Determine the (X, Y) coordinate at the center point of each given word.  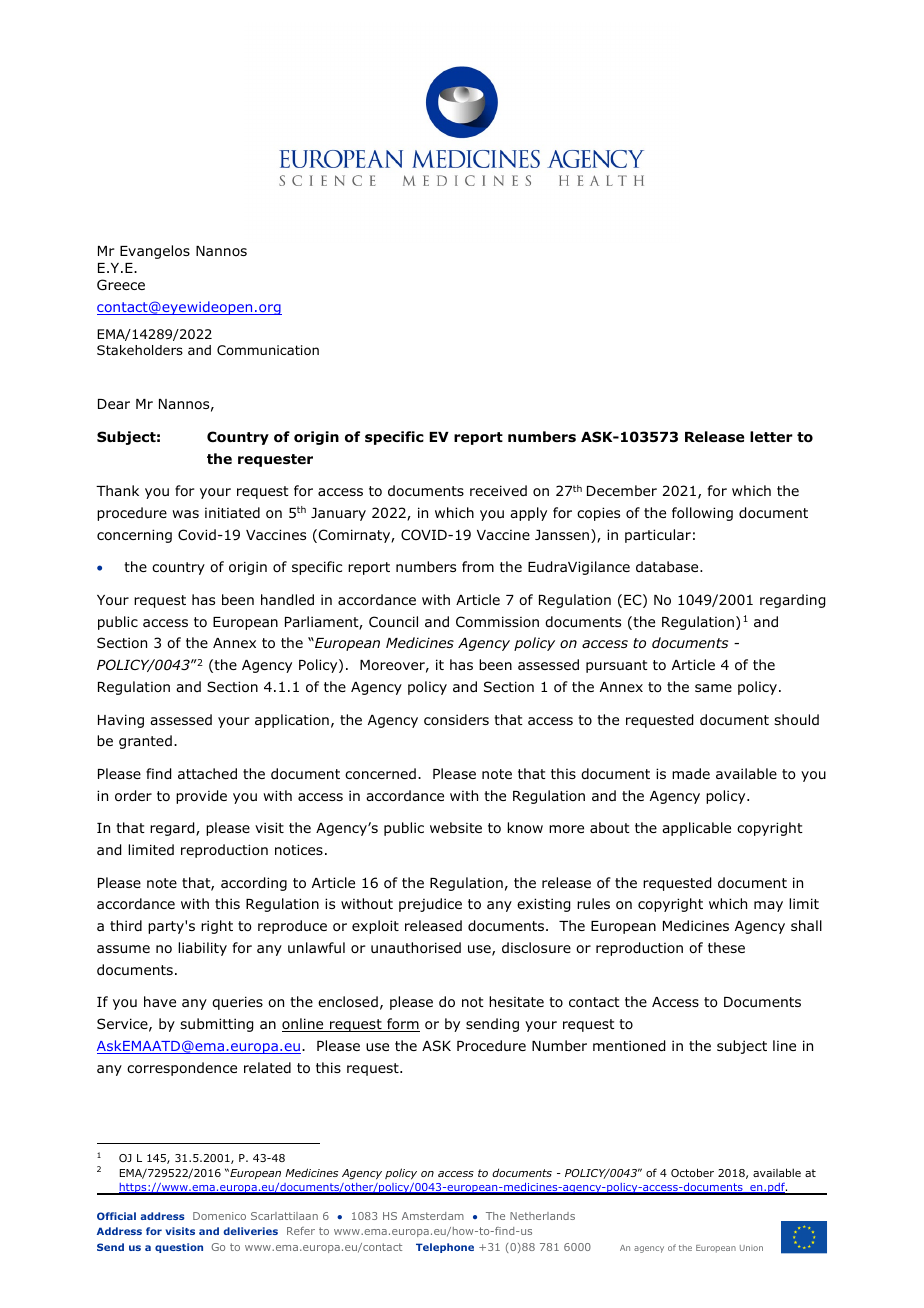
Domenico (219, 1216)
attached (207, 773)
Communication (268, 350)
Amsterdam (433, 1216)
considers (456, 719)
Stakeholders (140, 350)
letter (771, 436)
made (691, 773)
